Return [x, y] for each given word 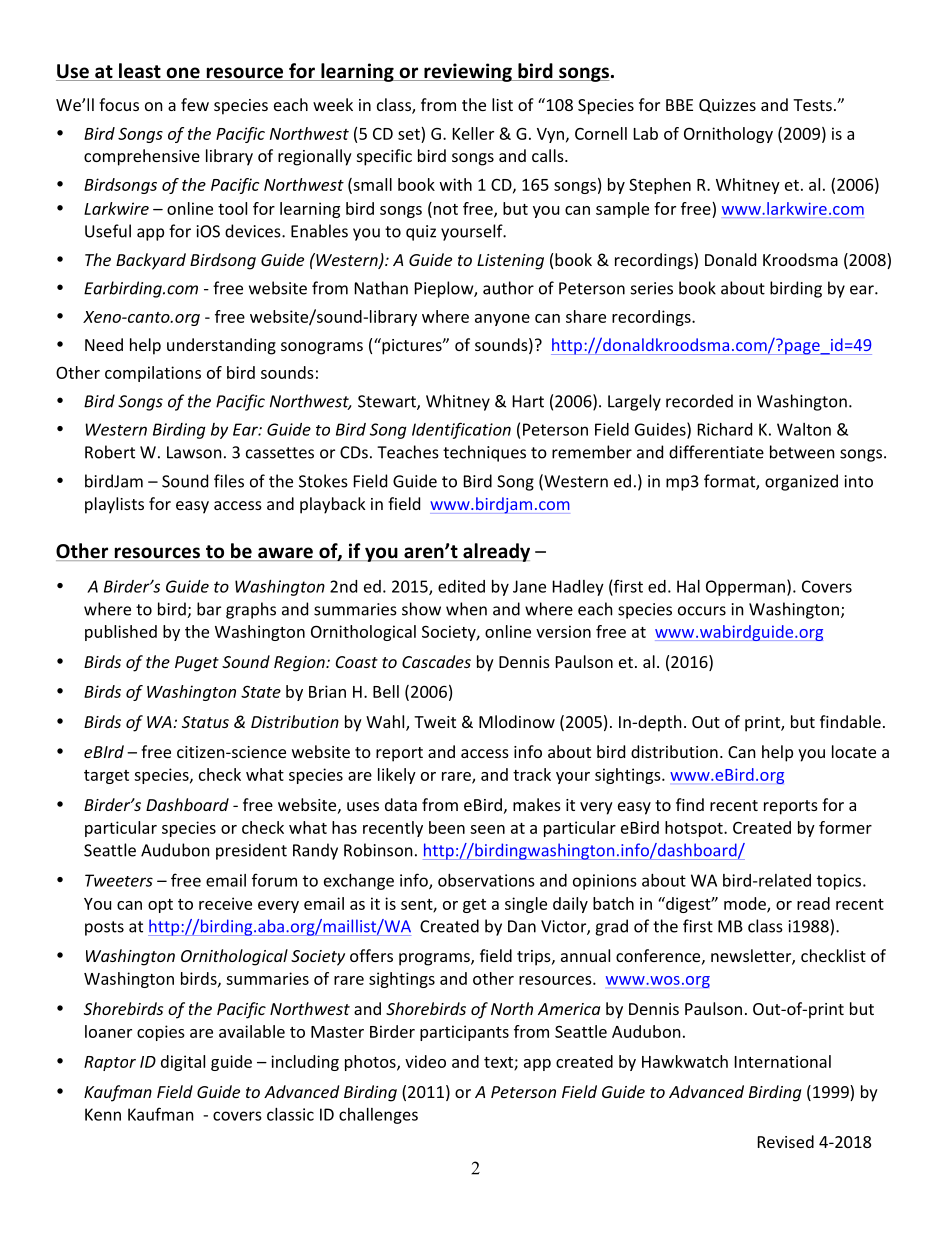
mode [746, 904]
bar [209, 609]
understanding [221, 346]
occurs [702, 611]
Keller [473, 133]
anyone [502, 320]
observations [486, 880]
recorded [699, 401]
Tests [812, 105]
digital [183, 1063]
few [195, 104]
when [466, 609]
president [251, 851]
